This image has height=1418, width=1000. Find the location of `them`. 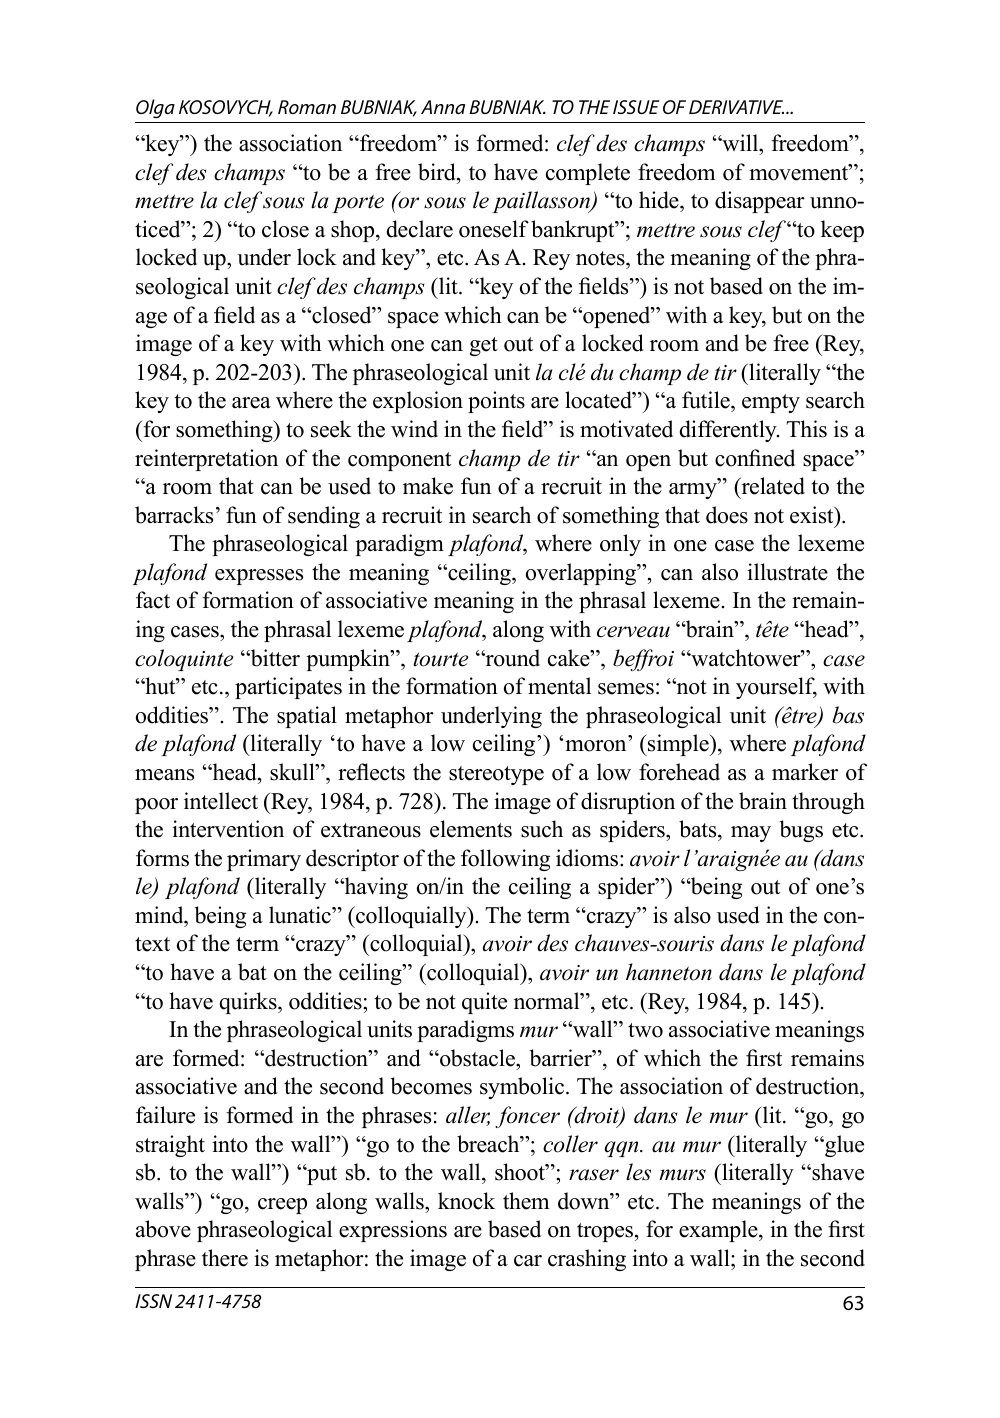

them is located at coordinates (526, 1201).
